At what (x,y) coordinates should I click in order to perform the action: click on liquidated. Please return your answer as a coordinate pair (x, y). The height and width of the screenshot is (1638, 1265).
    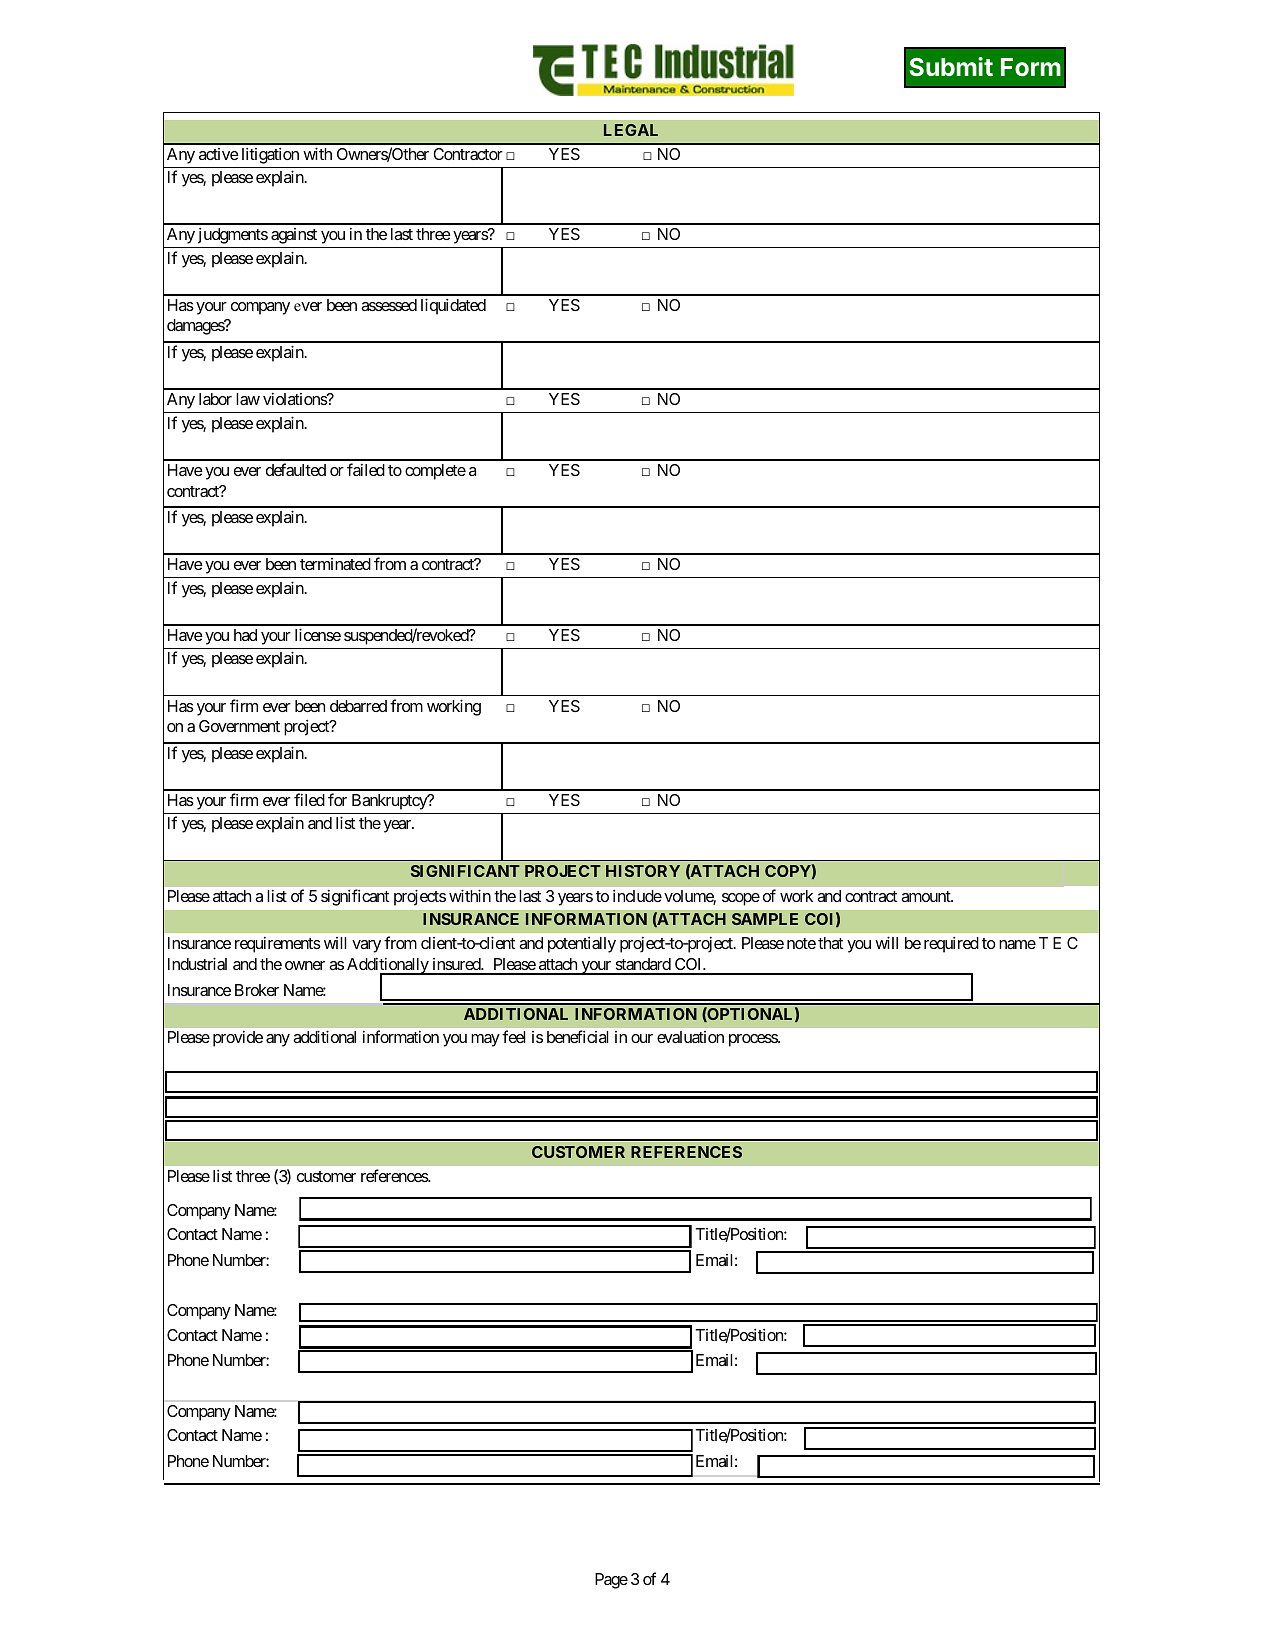
    Looking at the image, I should click on (453, 306).
